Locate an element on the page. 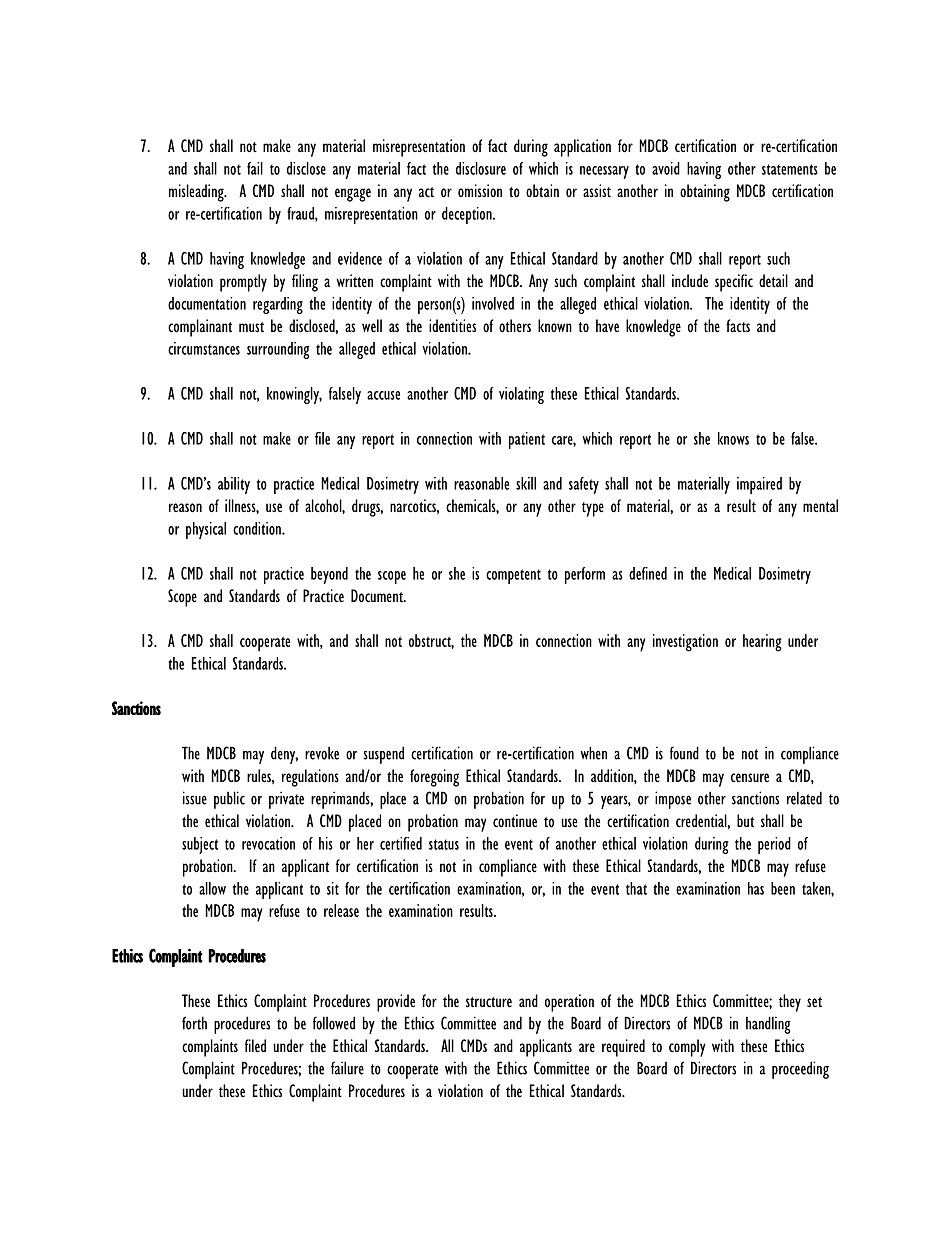  misleading is located at coordinates (197, 193).
